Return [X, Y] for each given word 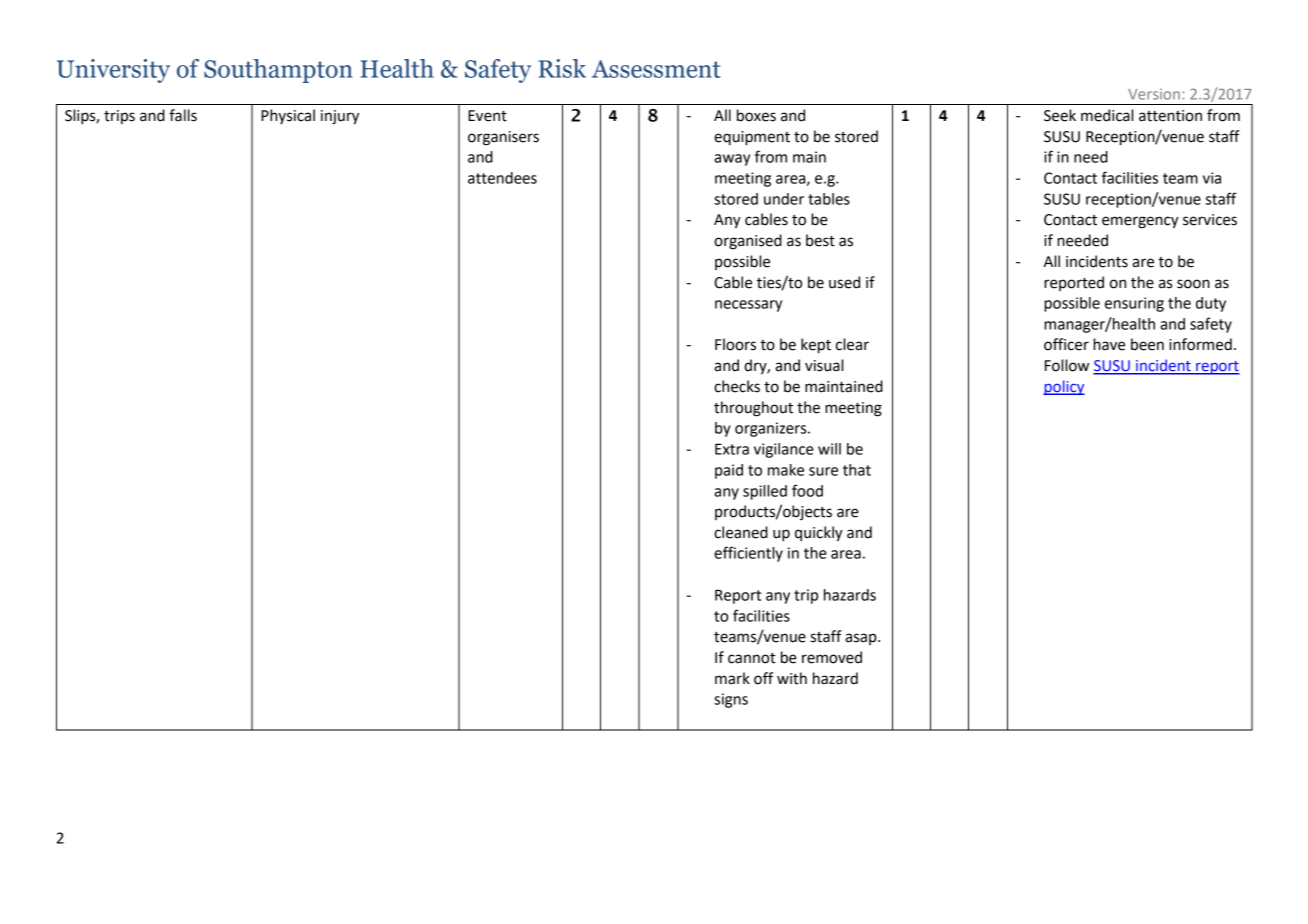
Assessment [656, 69]
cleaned [741, 532]
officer [1066, 344]
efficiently [748, 554]
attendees [502, 178]
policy [1064, 387]
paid [729, 471]
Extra [732, 449]
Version [1154, 94]
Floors [735, 344]
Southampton [278, 71]
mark [732, 678]
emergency [1140, 222]
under [784, 199]
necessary [748, 306]
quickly [819, 533]
